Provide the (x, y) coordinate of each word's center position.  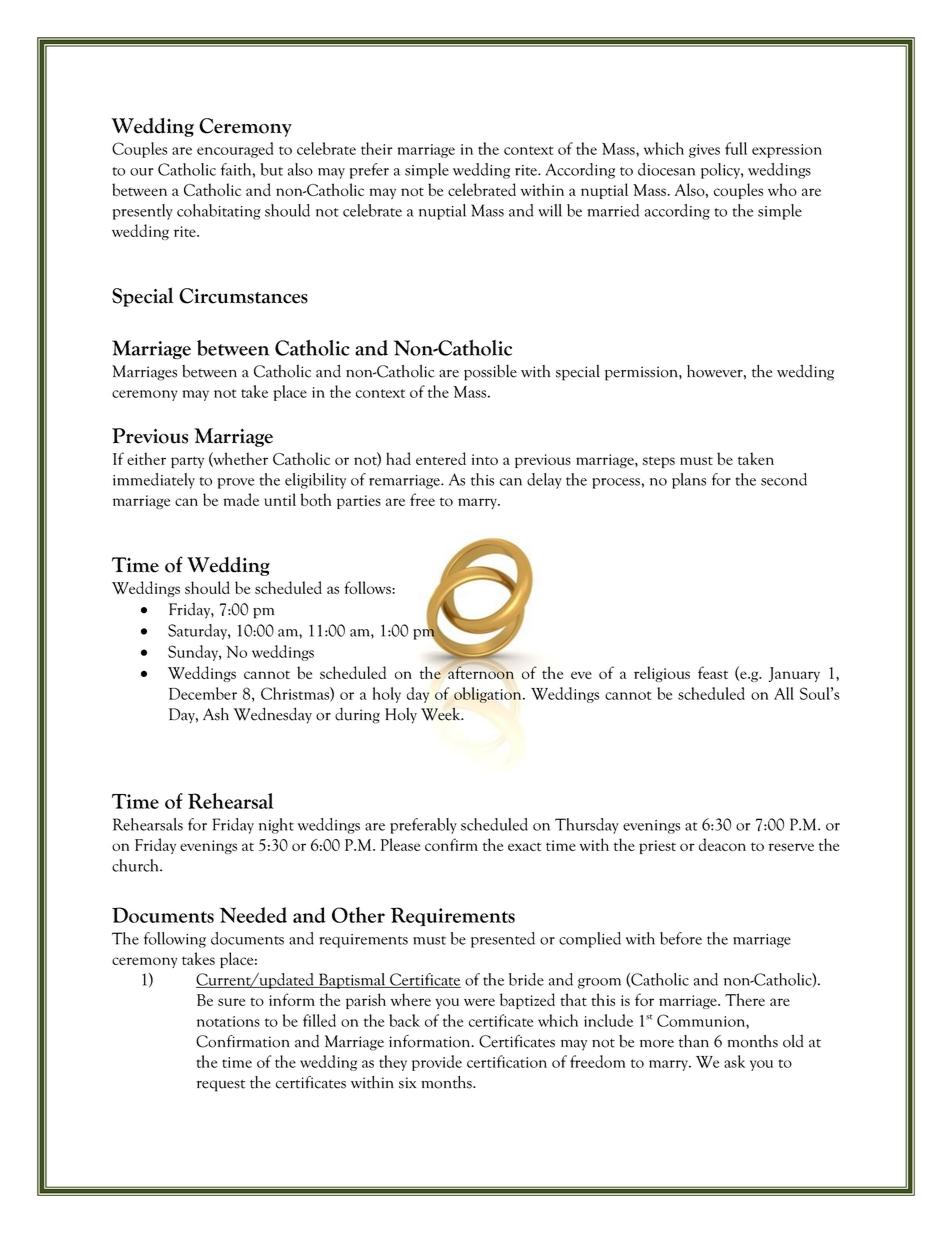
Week (442, 714)
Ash (216, 714)
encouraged (235, 150)
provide (437, 1063)
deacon (722, 844)
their (377, 148)
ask (734, 1061)
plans (689, 481)
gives (704, 151)
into (485, 459)
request (220, 1086)
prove (236, 483)
